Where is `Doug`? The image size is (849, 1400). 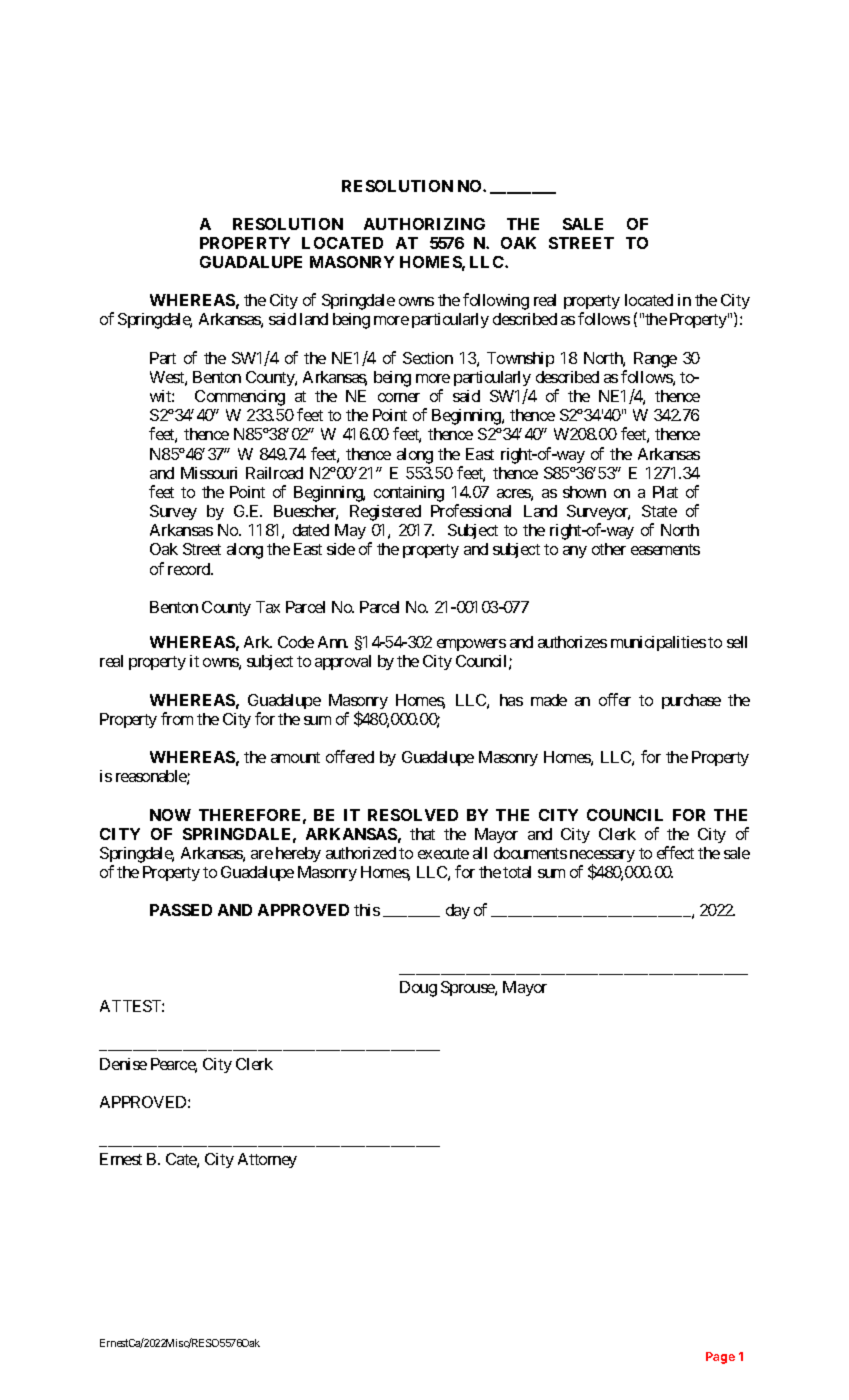
Doug is located at coordinates (418, 989).
